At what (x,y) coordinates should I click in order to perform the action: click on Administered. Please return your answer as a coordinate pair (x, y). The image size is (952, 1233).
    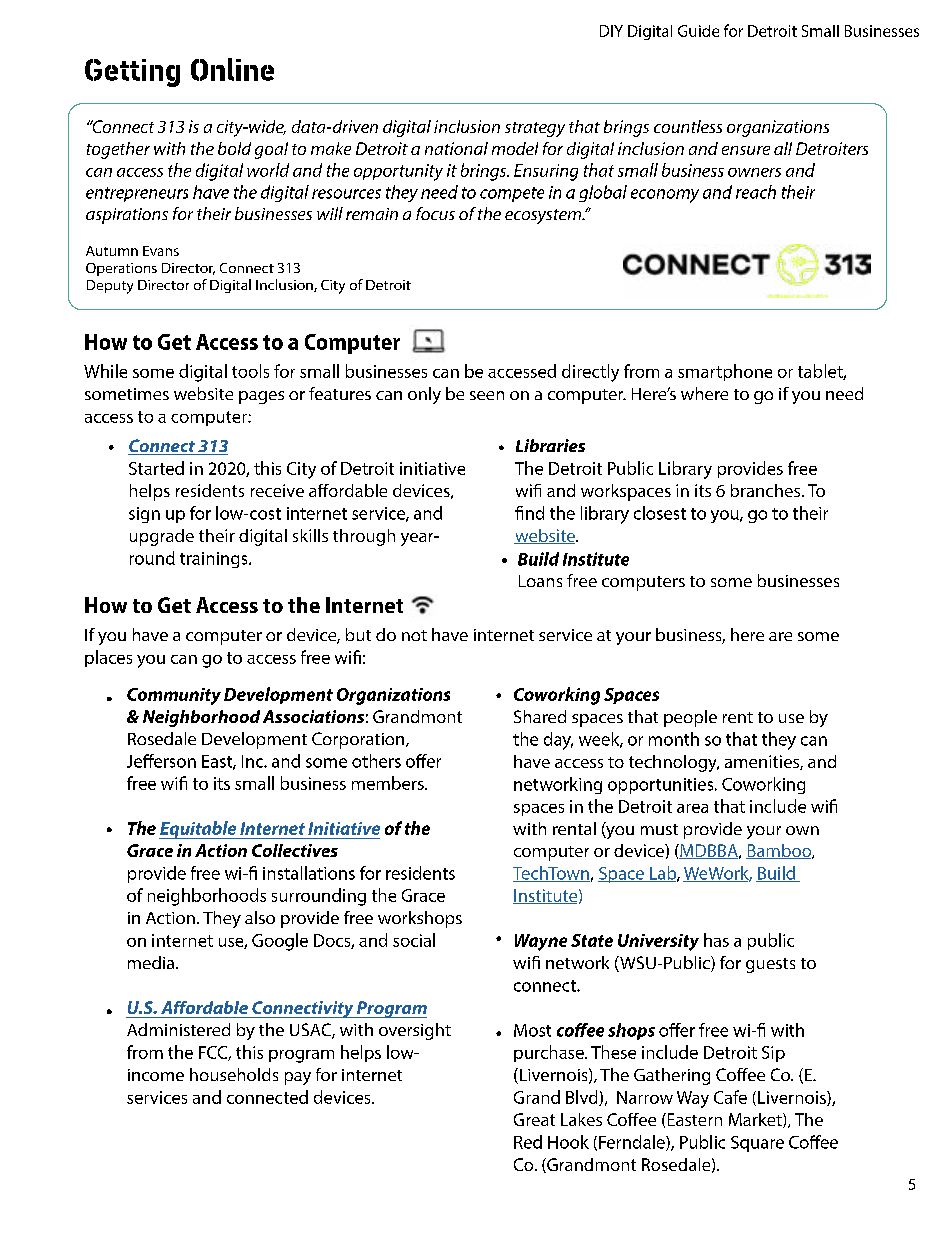
    Looking at the image, I should click on (178, 1029).
